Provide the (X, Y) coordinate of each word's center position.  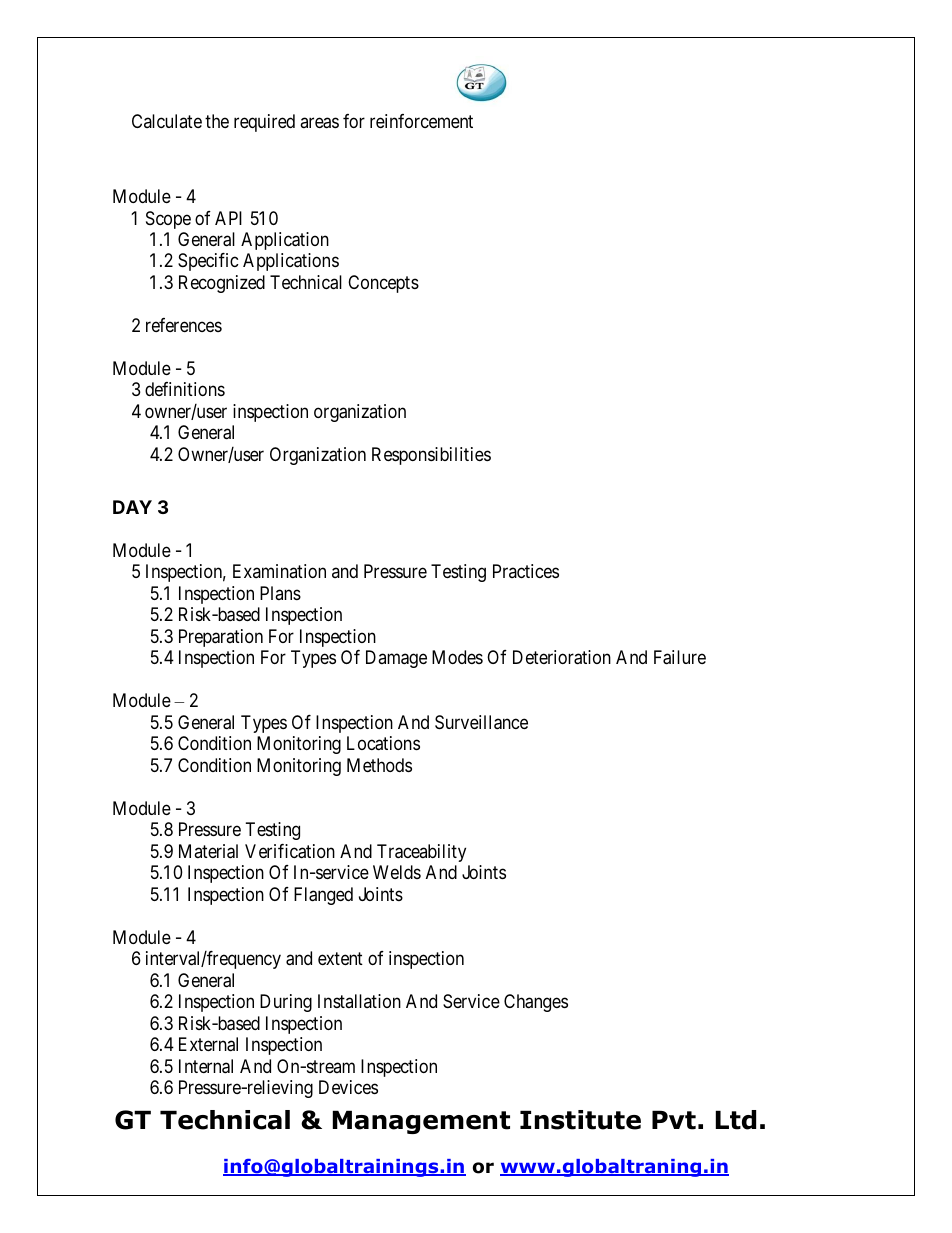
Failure (680, 657)
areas (319, 123)
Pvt (674, 1120)
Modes (457, 657)
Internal (206, 1066)
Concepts (383, 284)
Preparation (221, 638)
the (217, 121)
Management (421, 1122)
